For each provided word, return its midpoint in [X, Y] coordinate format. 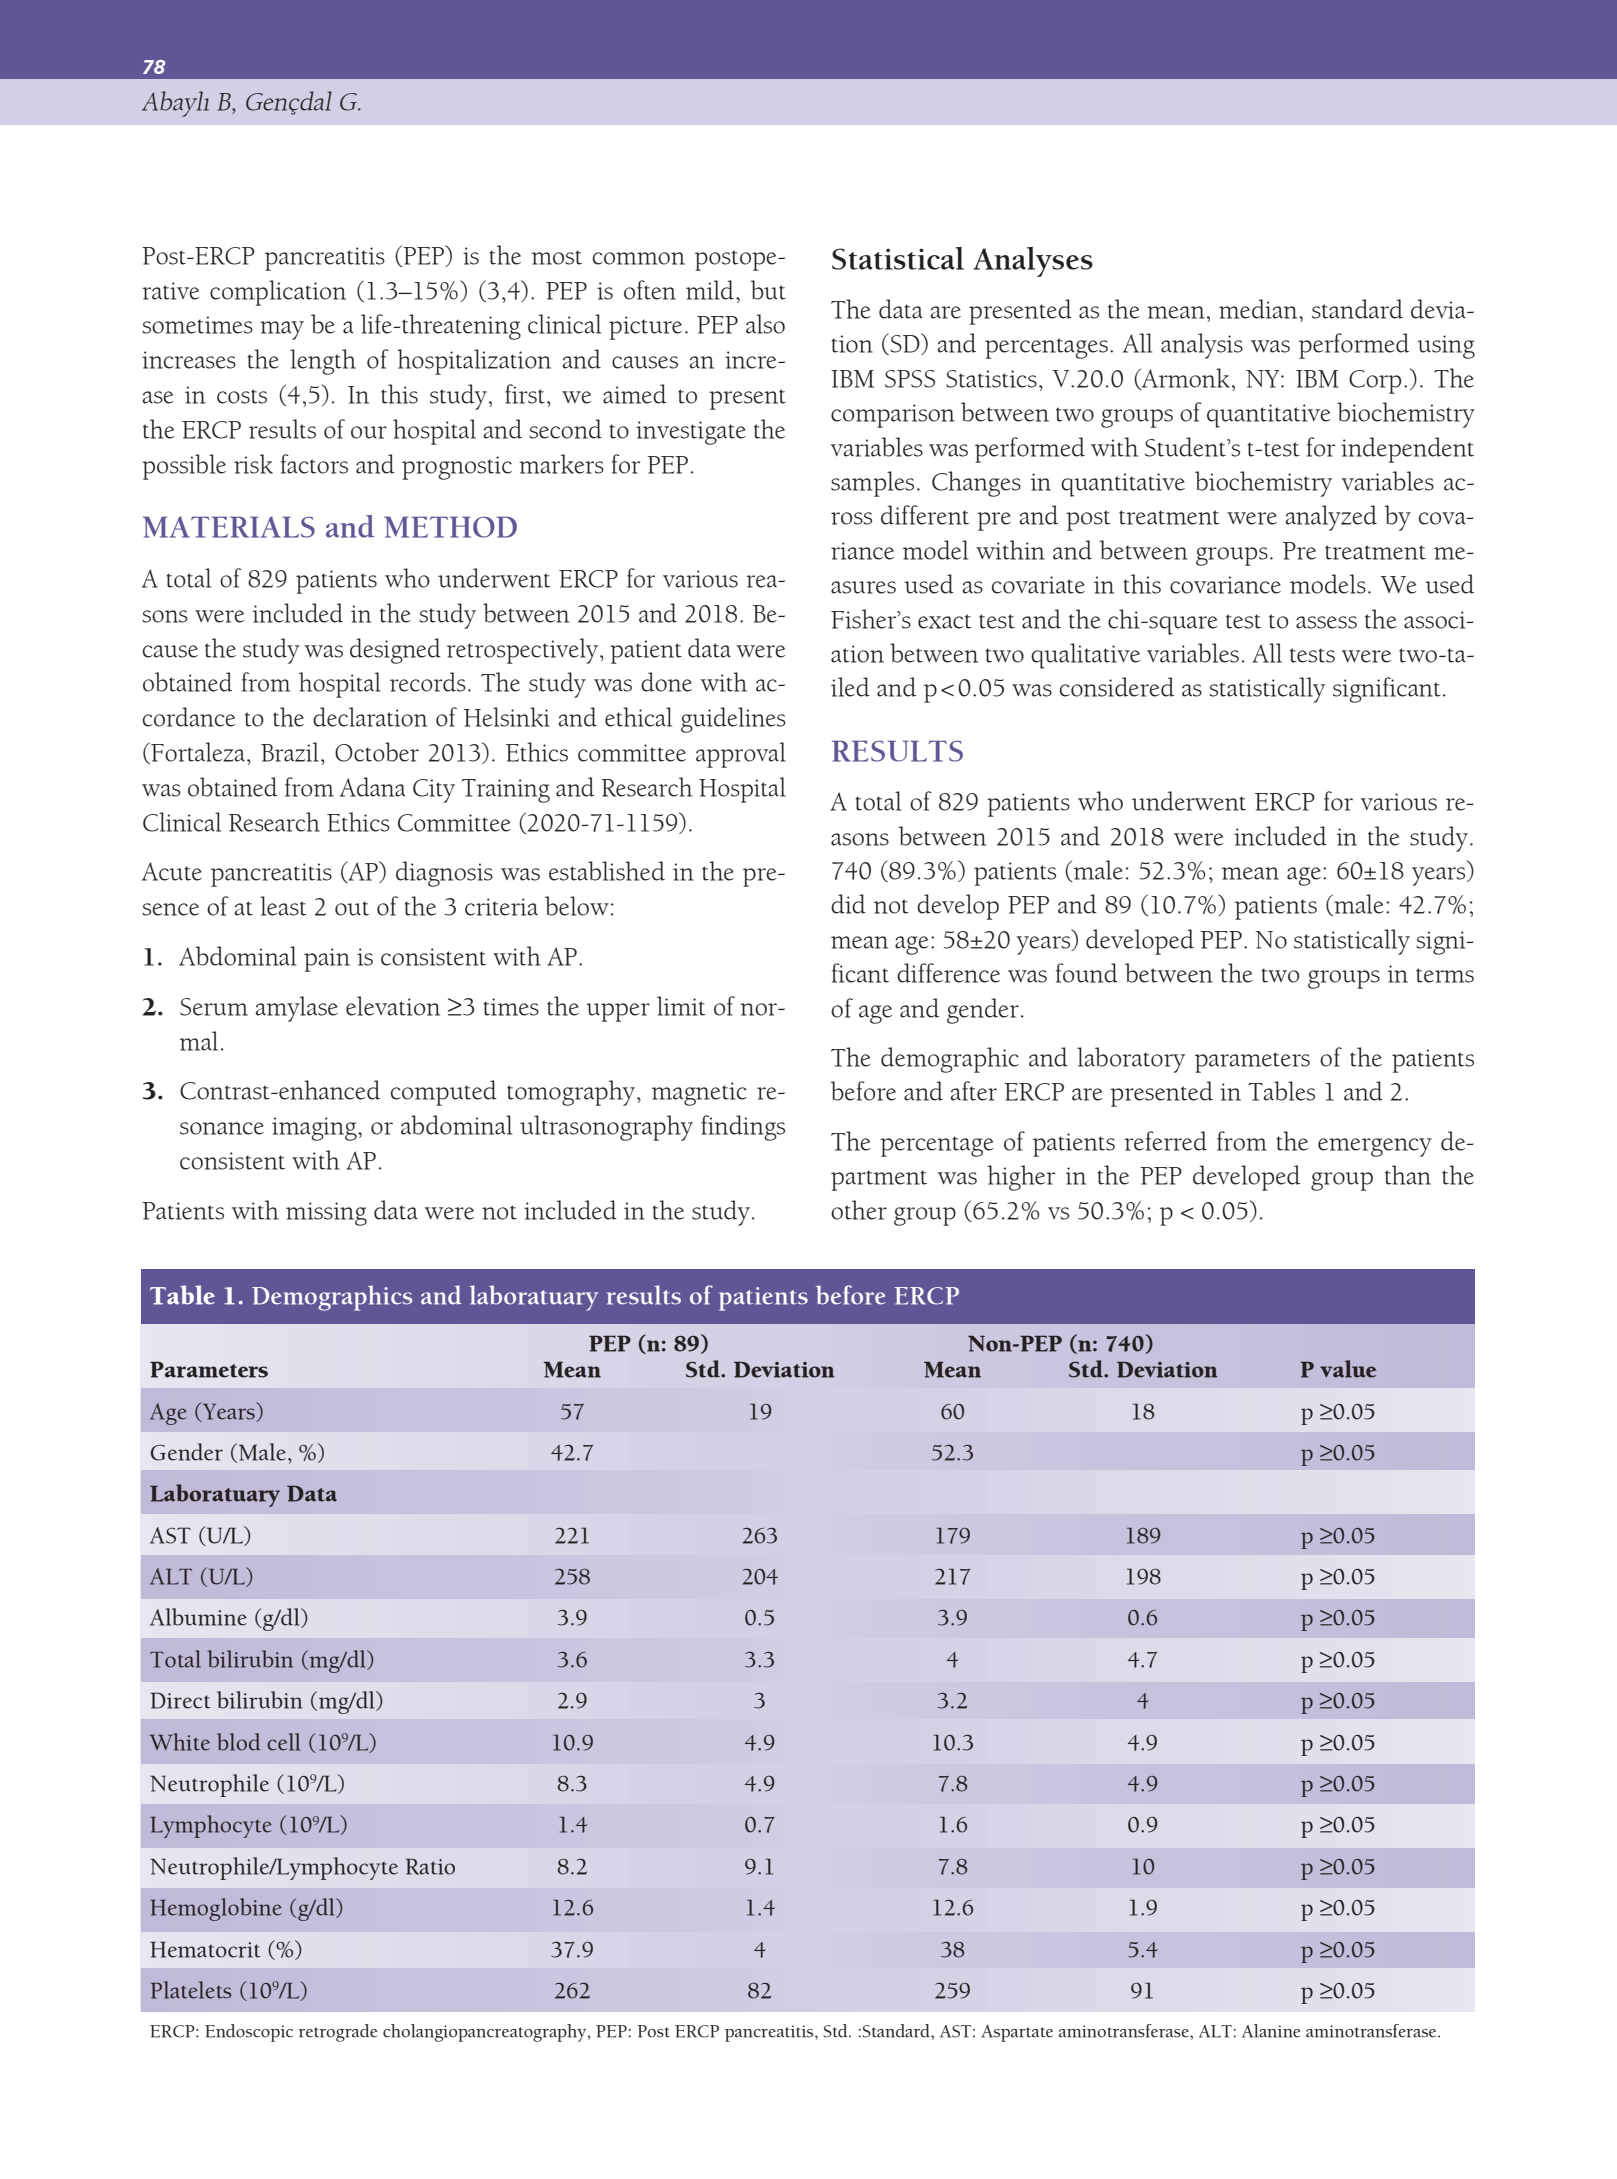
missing [326, 1214]
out [352, 908]
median [1259, 309]
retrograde [338, 2033]
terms [1445, 975]
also [765, 324]
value [1348, 1369]
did [848, 904]
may [282, 330]
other [859, 1210]
